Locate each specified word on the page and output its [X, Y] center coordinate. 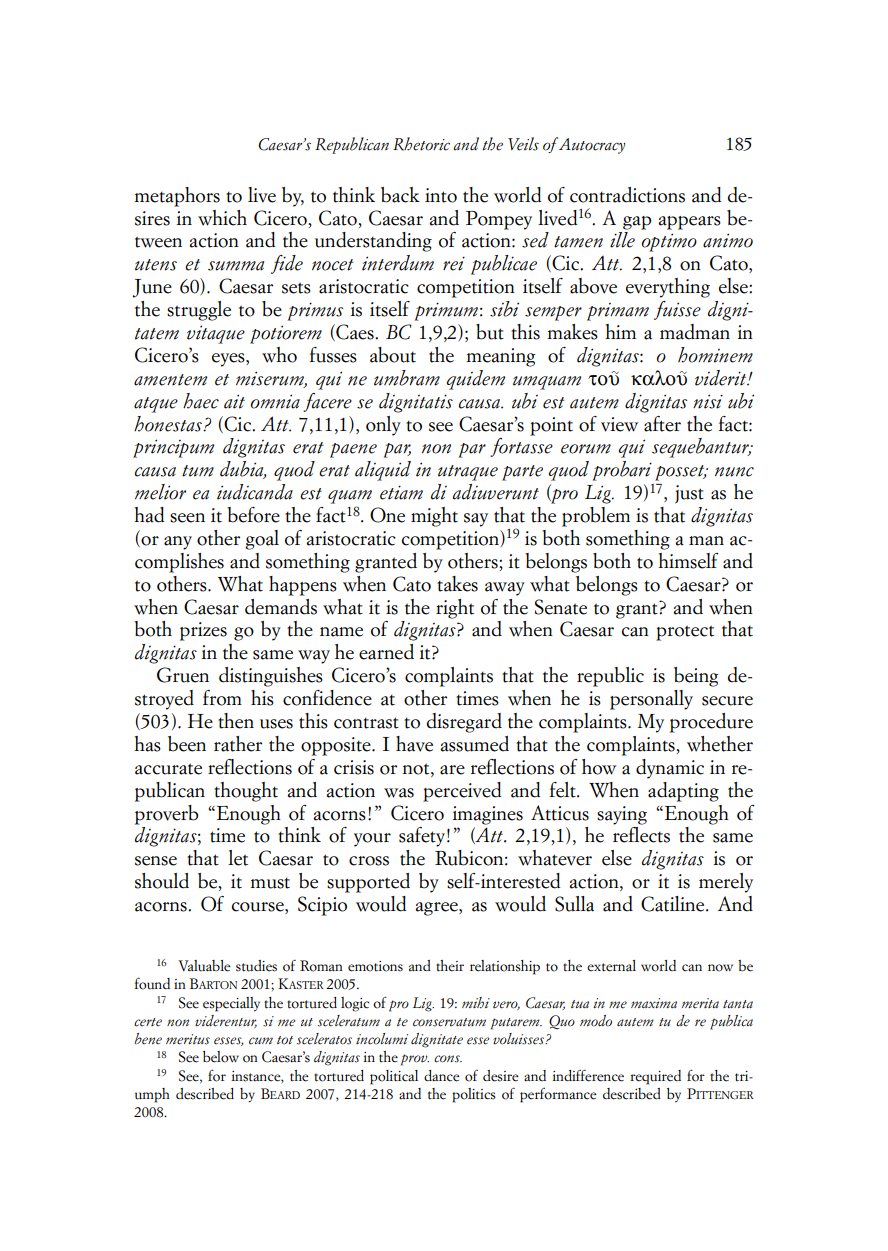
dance [442, 1076]
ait [234, 401]
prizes [203, 631]
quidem [476, 380]
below [221, 1057]
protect [685, 633]
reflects [641, 835]
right [455, 609]
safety [422, 837]
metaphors [177, 197]
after [662, 424]
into [441, 195]
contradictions [627, 195]
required [655, 1077]
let [238, 858]
